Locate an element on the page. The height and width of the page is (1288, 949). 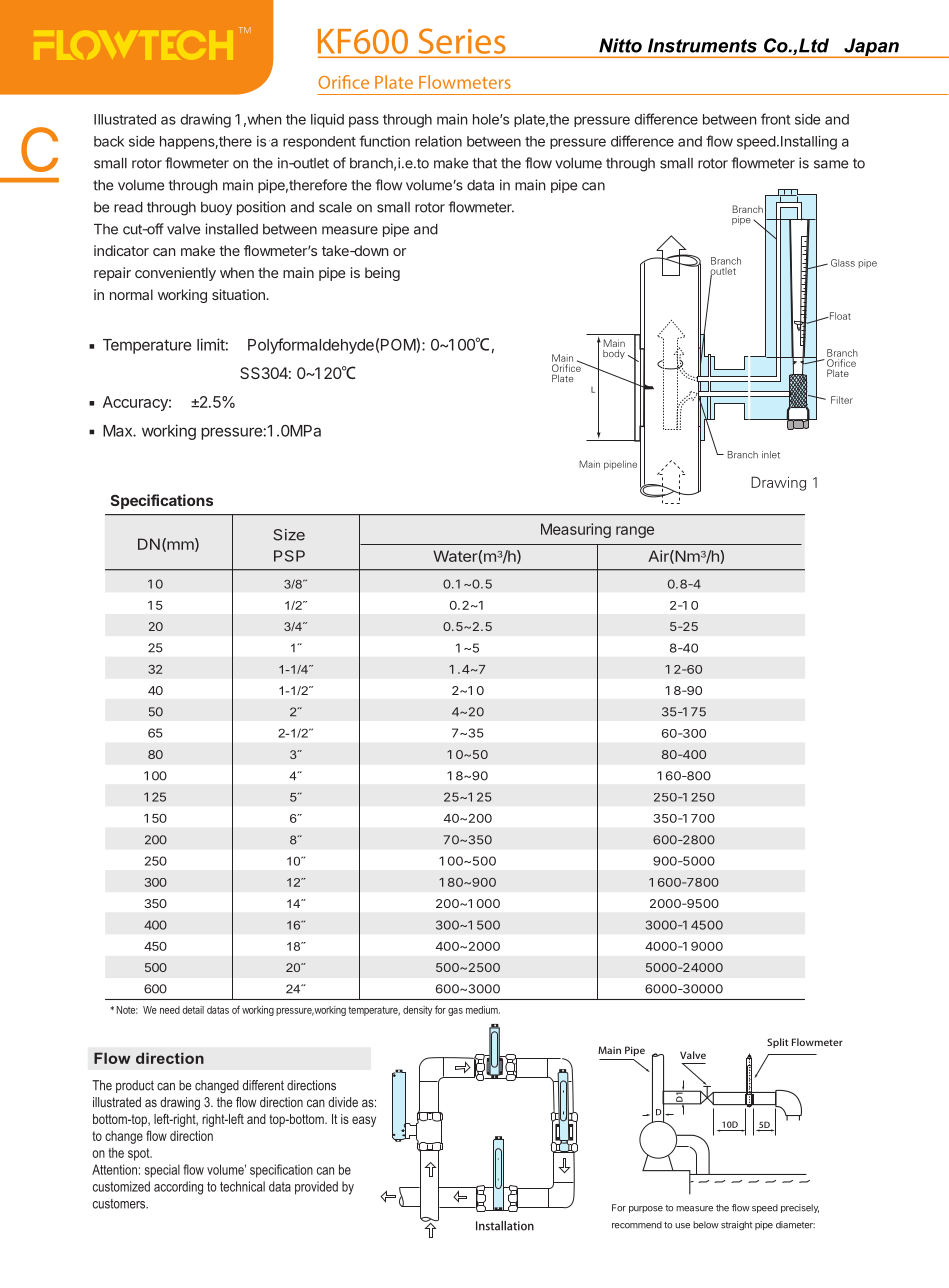
gas is located at coordinates (455, 1012).
